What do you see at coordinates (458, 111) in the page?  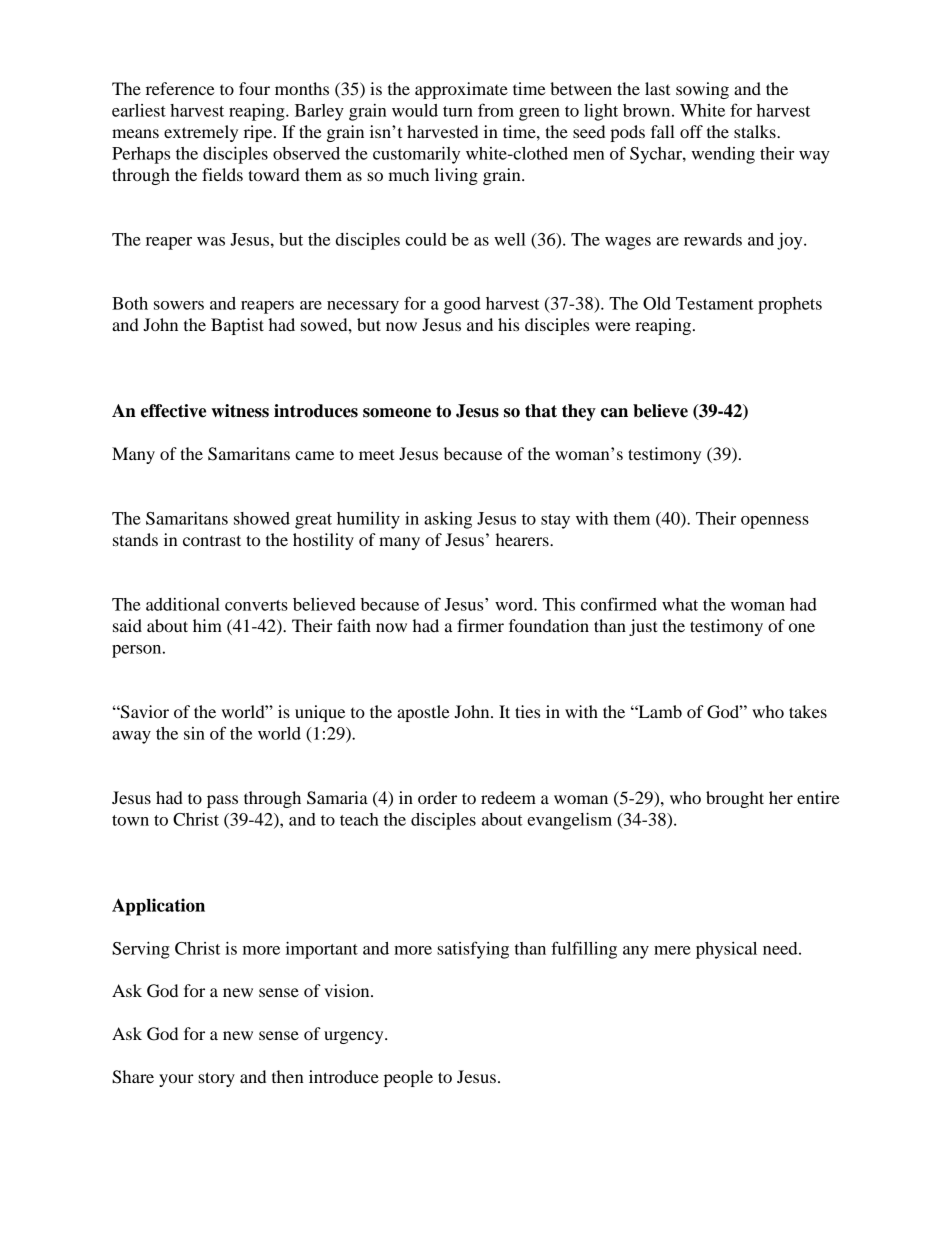 I see `turn` at bounding box center [458, 111].
